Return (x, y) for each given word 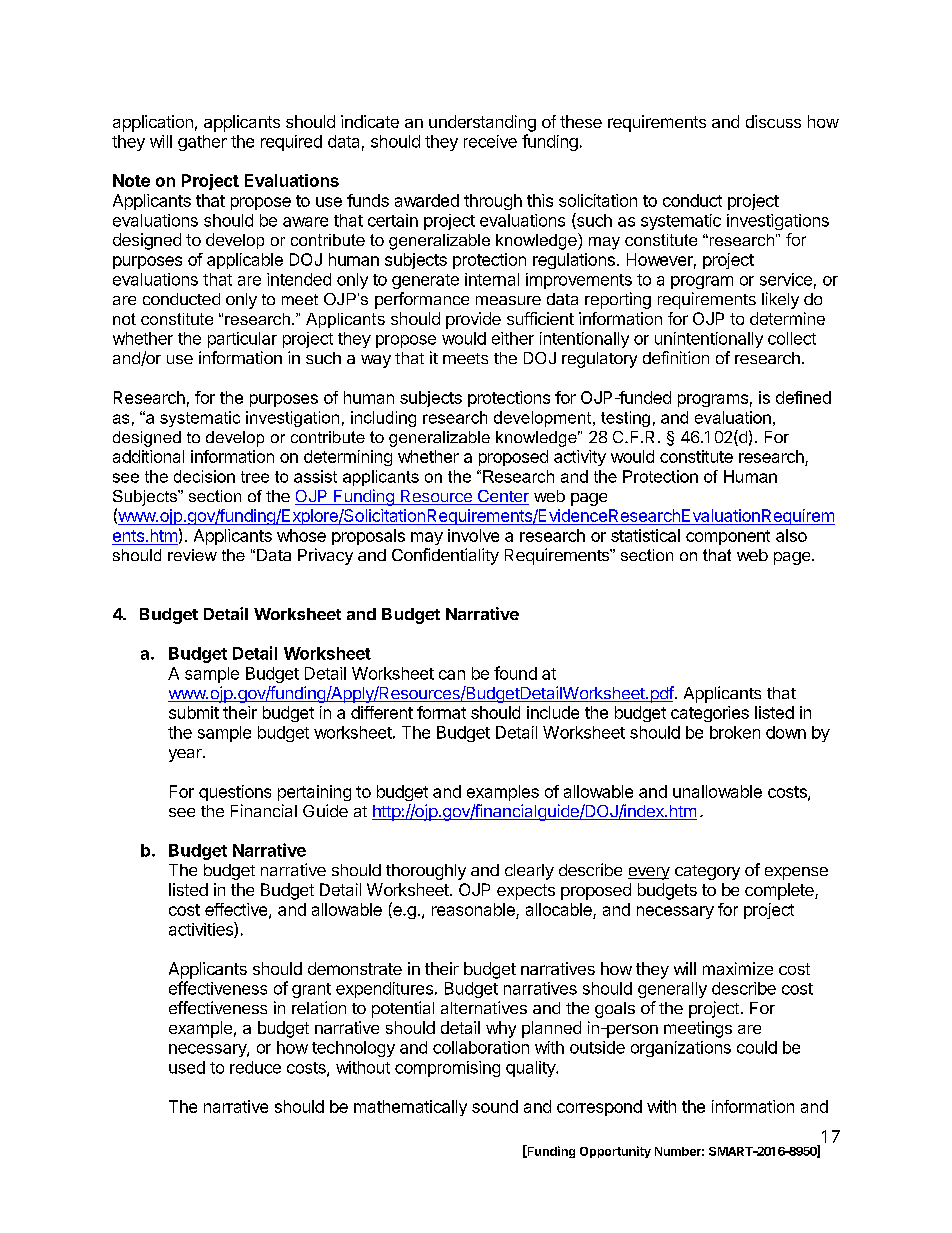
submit (194, 712)
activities (202, 930)
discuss (773, 121)
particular (242, 340)
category (707, 872)
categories (710, 714)
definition (676, 357)
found (515, 673)
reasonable (473, 909)
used (187, 1067)
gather (202, 143)
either (513, 338)
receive (490, 141)
